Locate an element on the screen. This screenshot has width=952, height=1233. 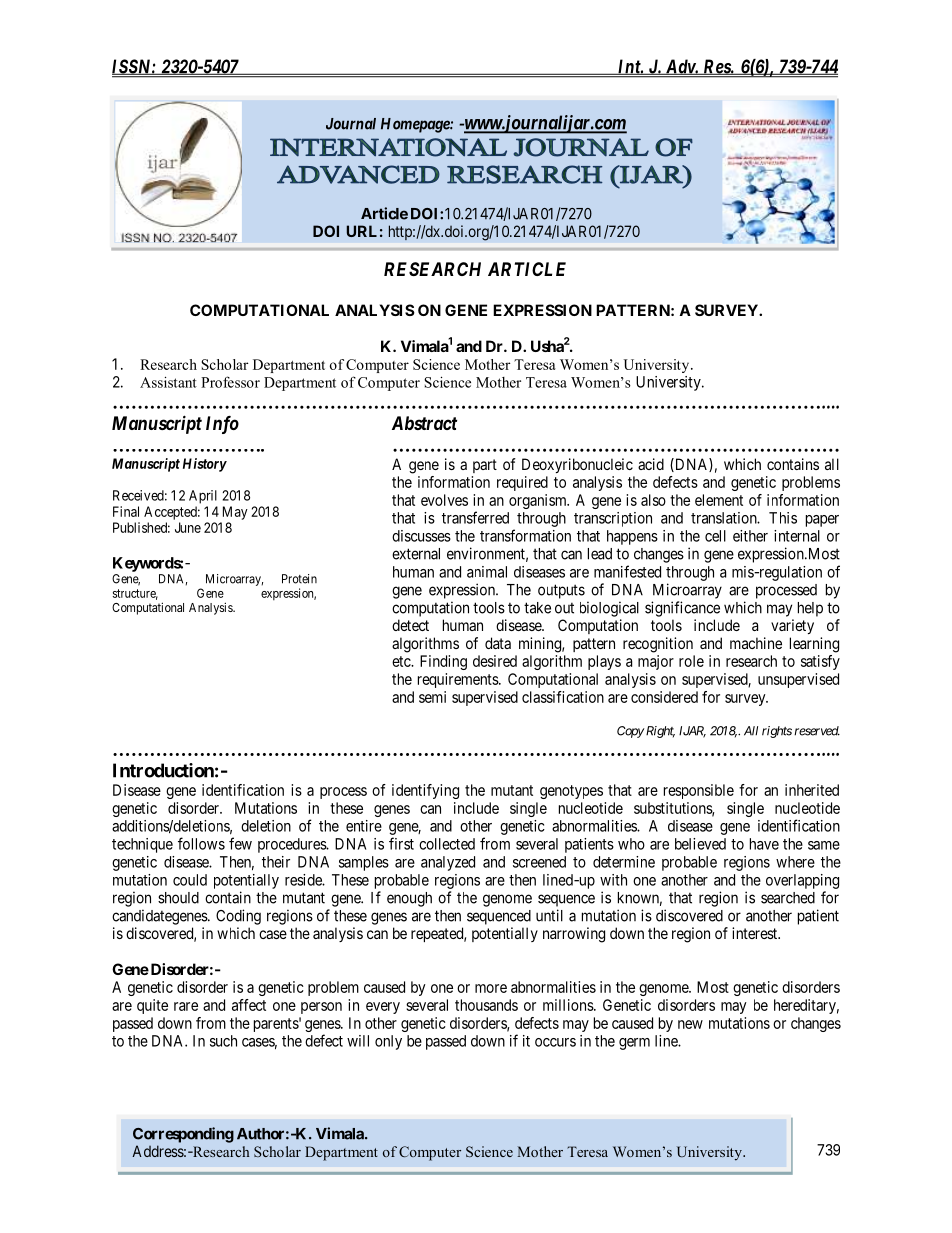
Corresponding is located at coordinates (183, 1135).
